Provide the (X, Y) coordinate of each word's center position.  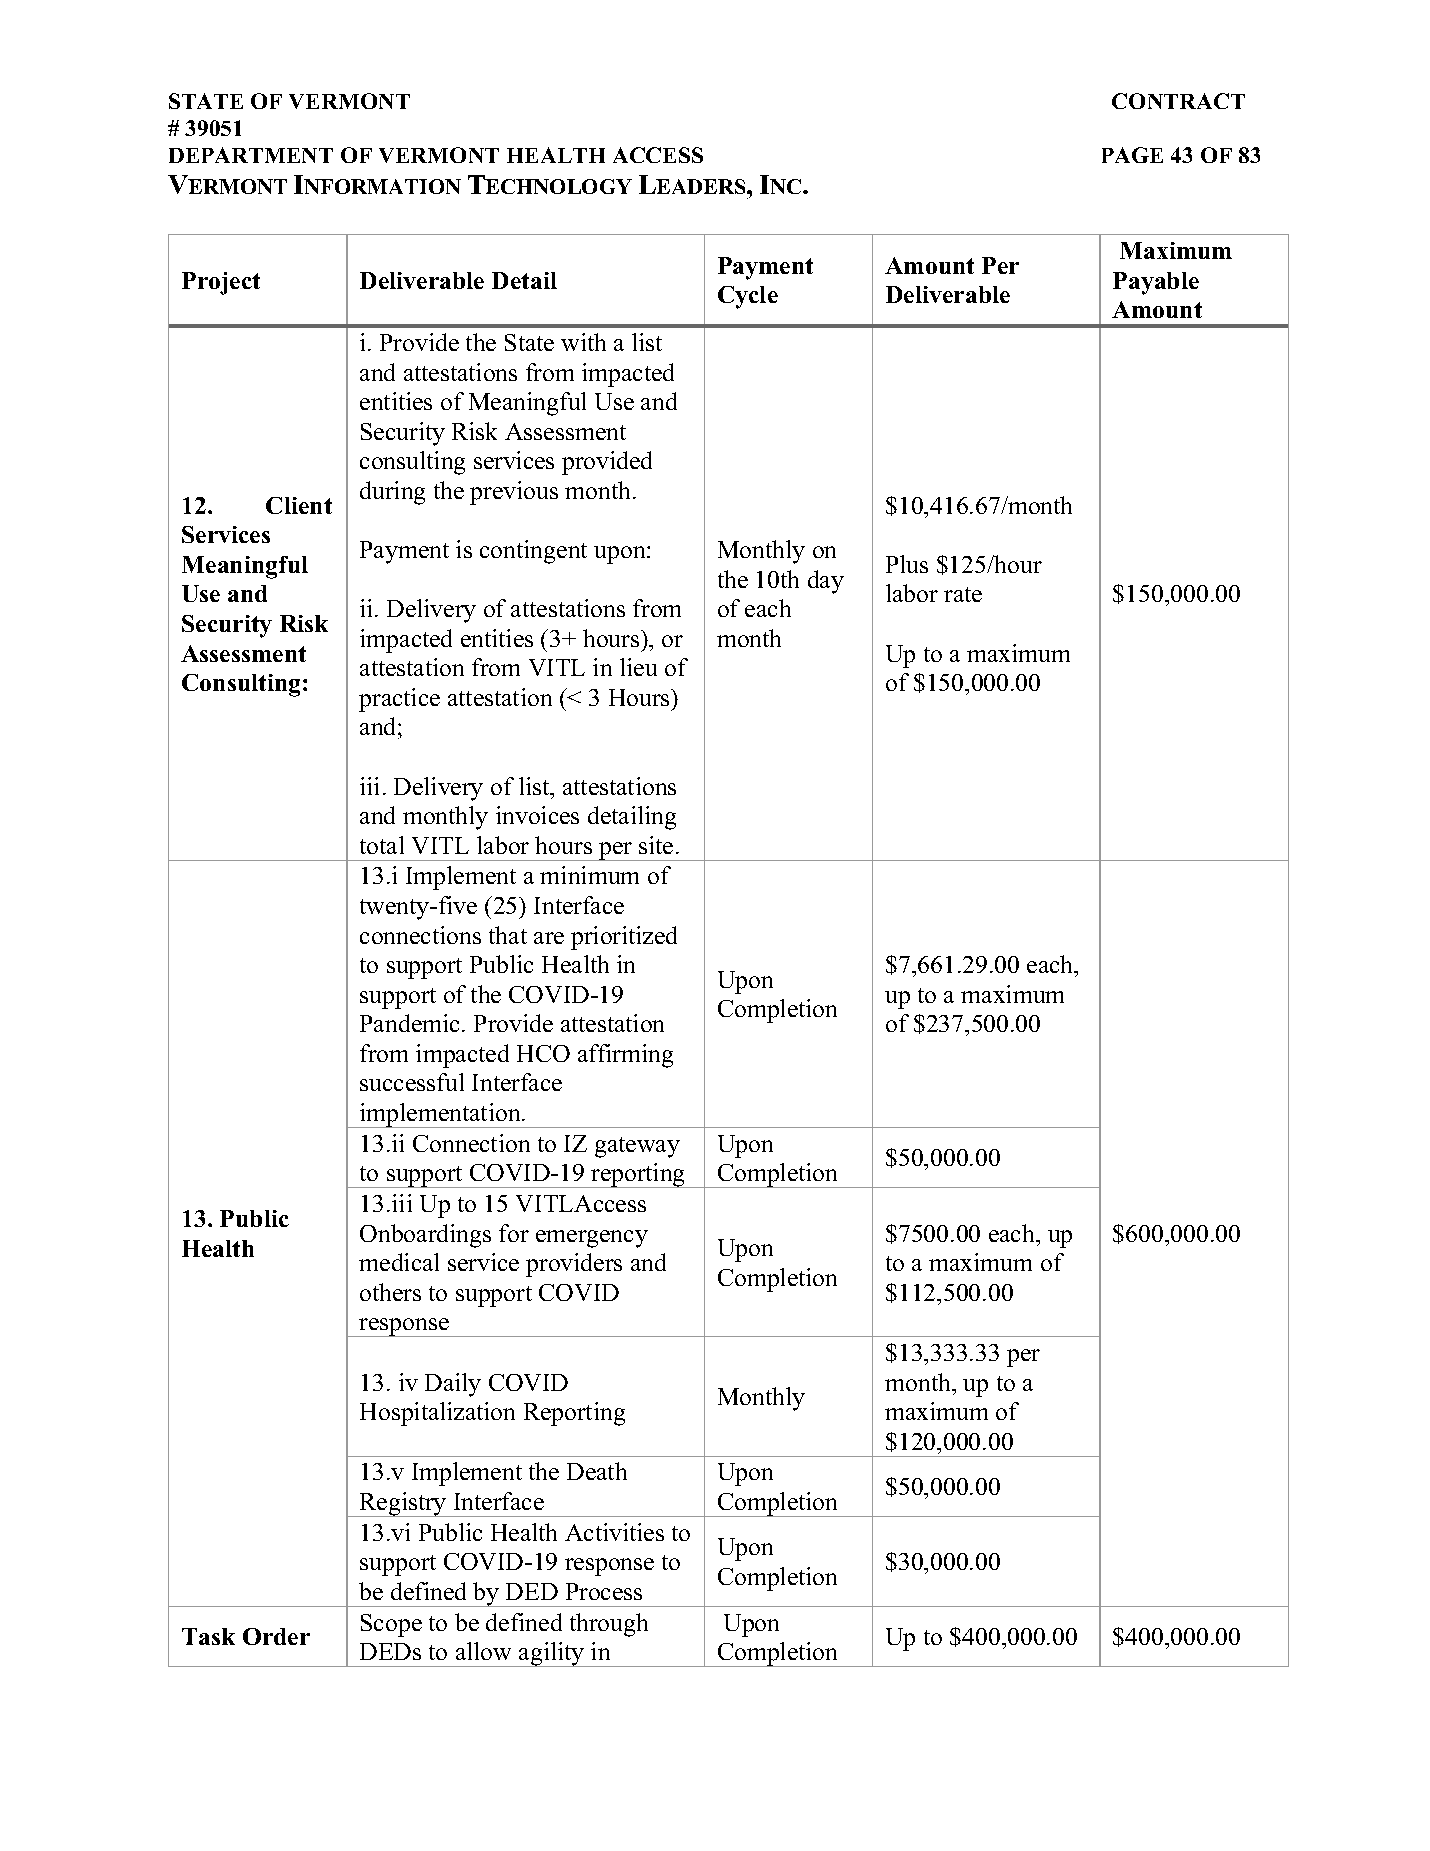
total (382, 845)
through (609, 1625)
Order (276, 1636)
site (656, 845)
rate (963, 594)
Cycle (748, 297)
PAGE (1132, 155)
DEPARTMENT (251, 155)
